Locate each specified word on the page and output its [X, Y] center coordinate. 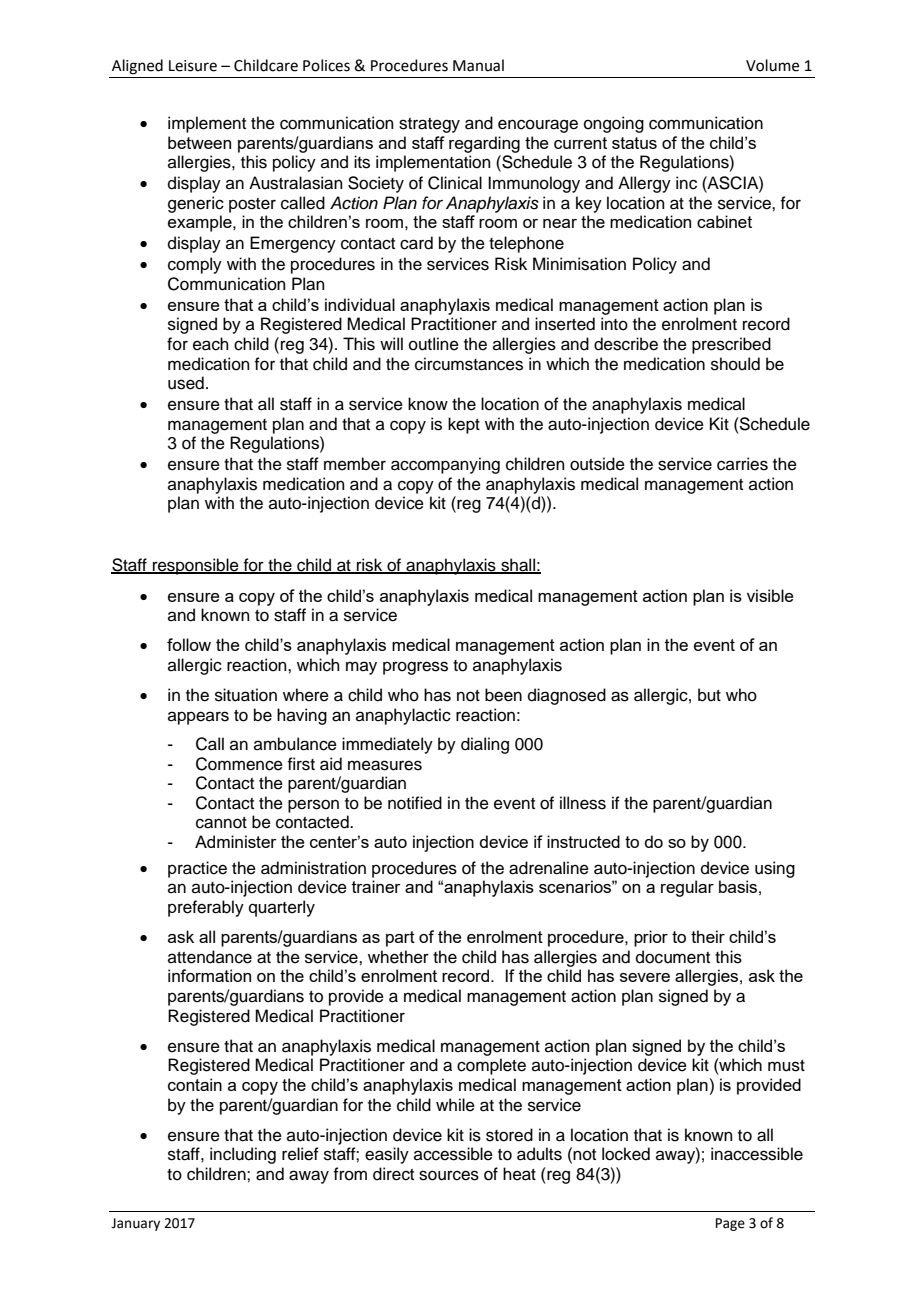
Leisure [193, 66]
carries [742, 464]
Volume [772, 65]
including [243, 1155]
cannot [221, 823]
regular [687, 888]
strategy [429, 125]
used [186, 383]
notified [415, 803]
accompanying [445, 465]
